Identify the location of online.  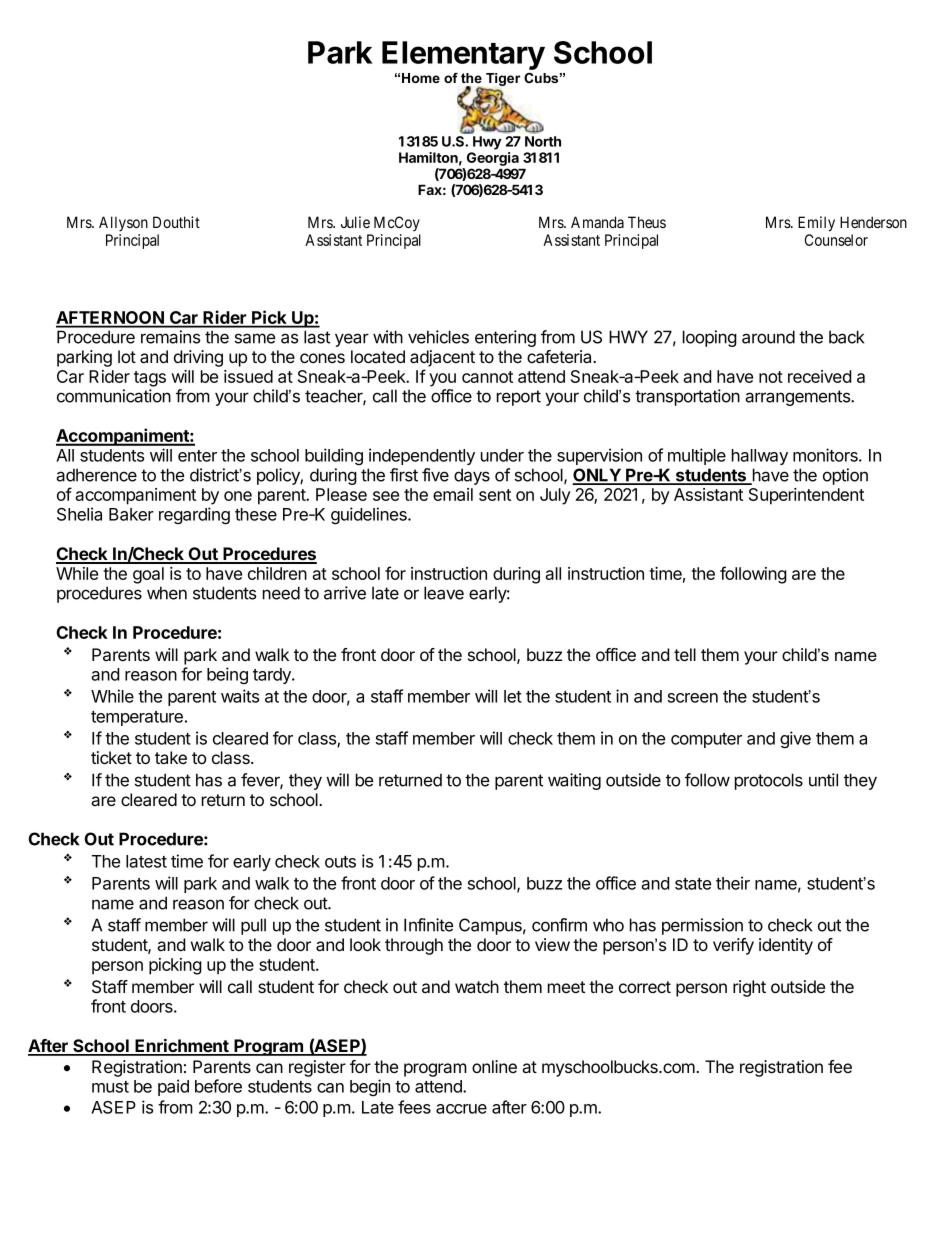
(494, 1066).
